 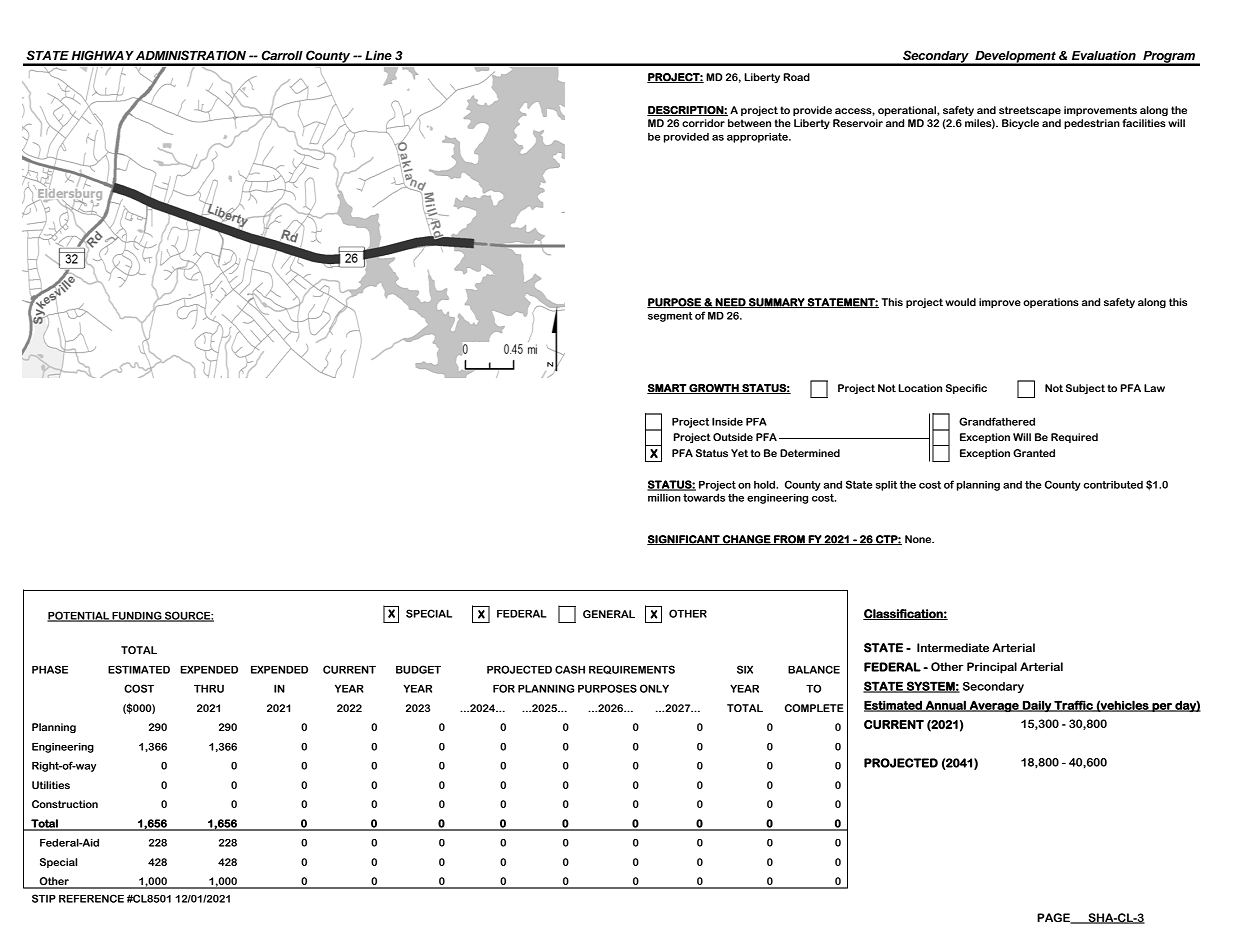 I want to click on Yet, so click(x=739, y=453).
